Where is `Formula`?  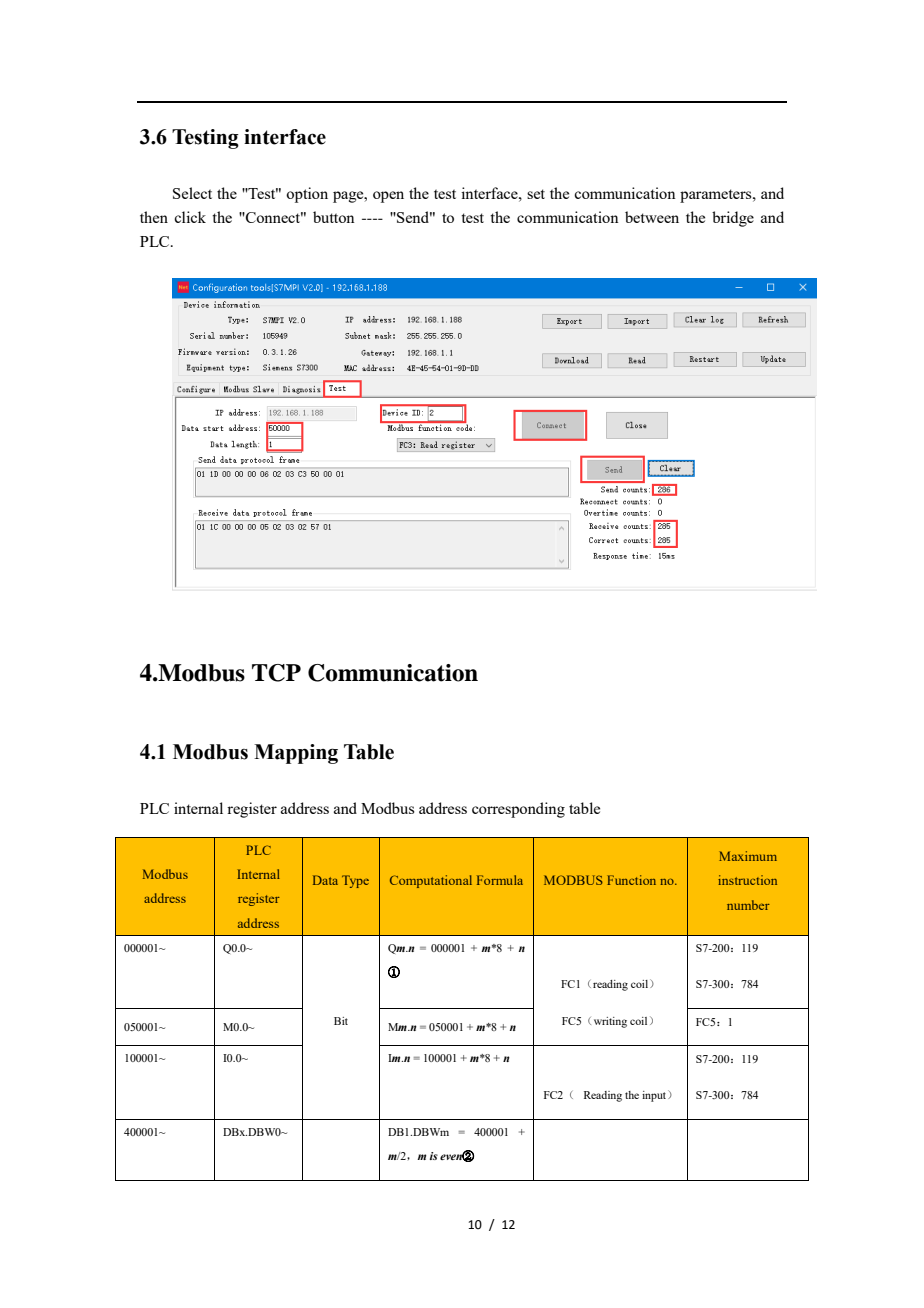
Formula is located at coordinates (500, 880).
